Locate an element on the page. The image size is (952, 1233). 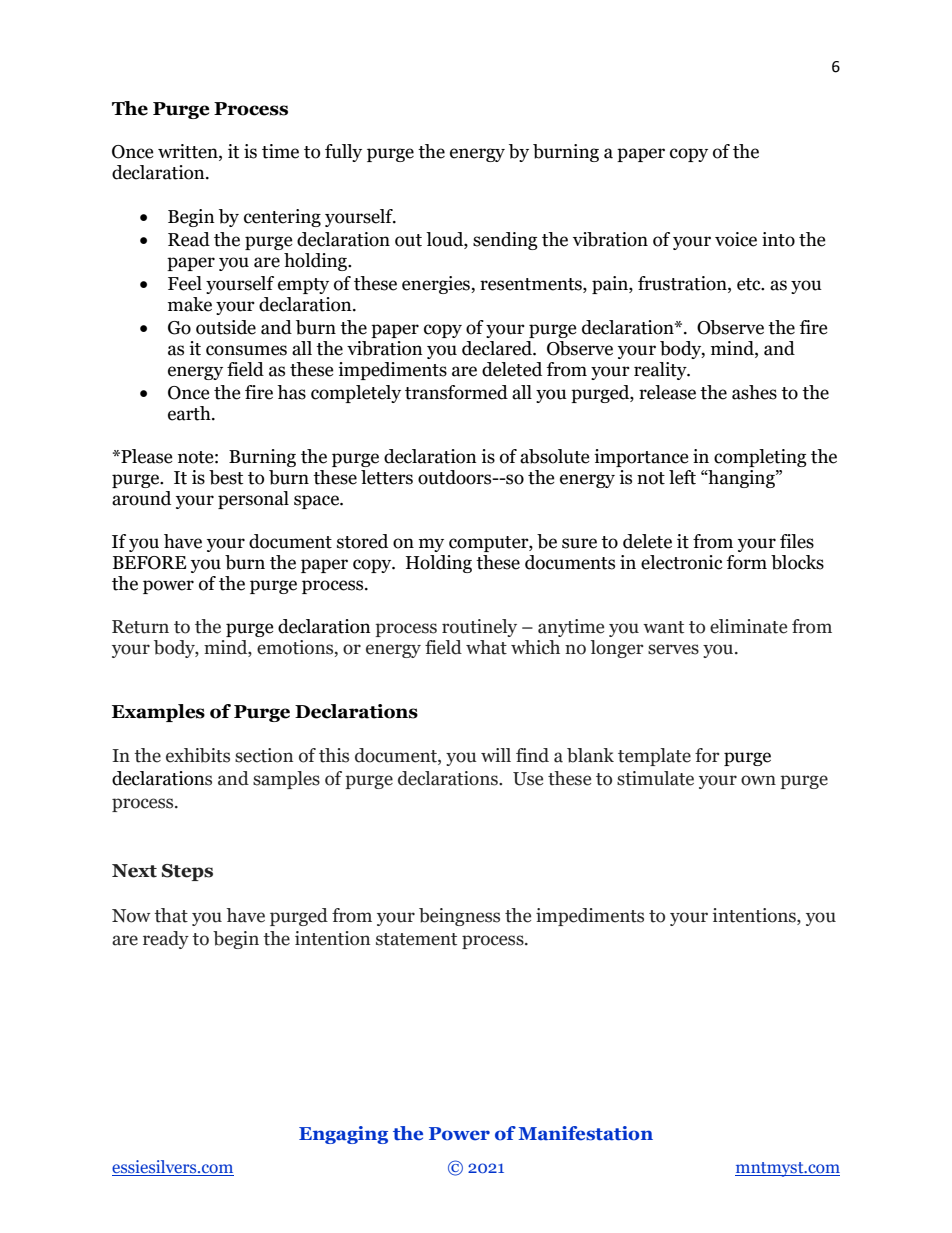
eliminate is located at coordinates (748, 626).
